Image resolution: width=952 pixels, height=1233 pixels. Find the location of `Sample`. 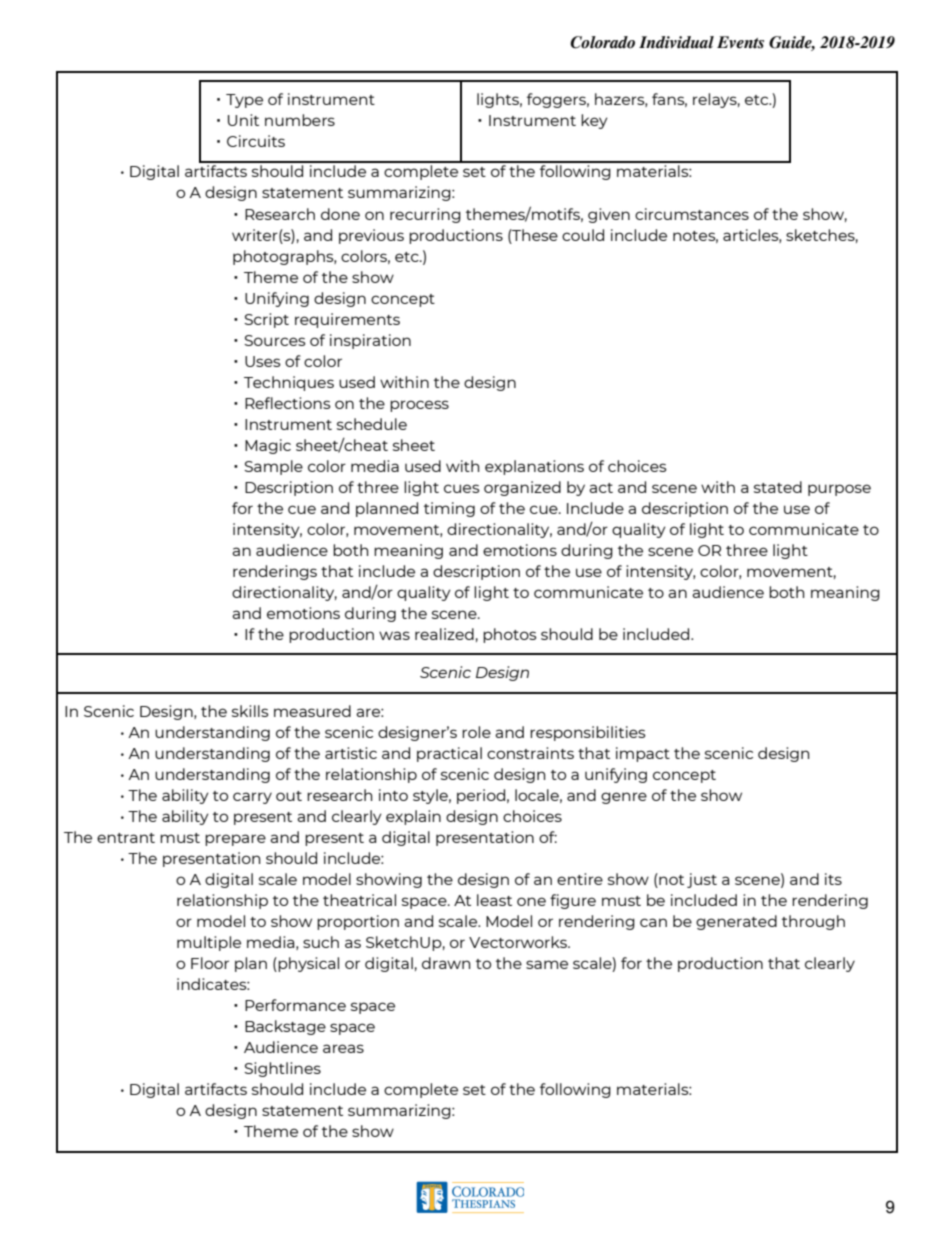

Sample is located at coordinates (273, 467).
